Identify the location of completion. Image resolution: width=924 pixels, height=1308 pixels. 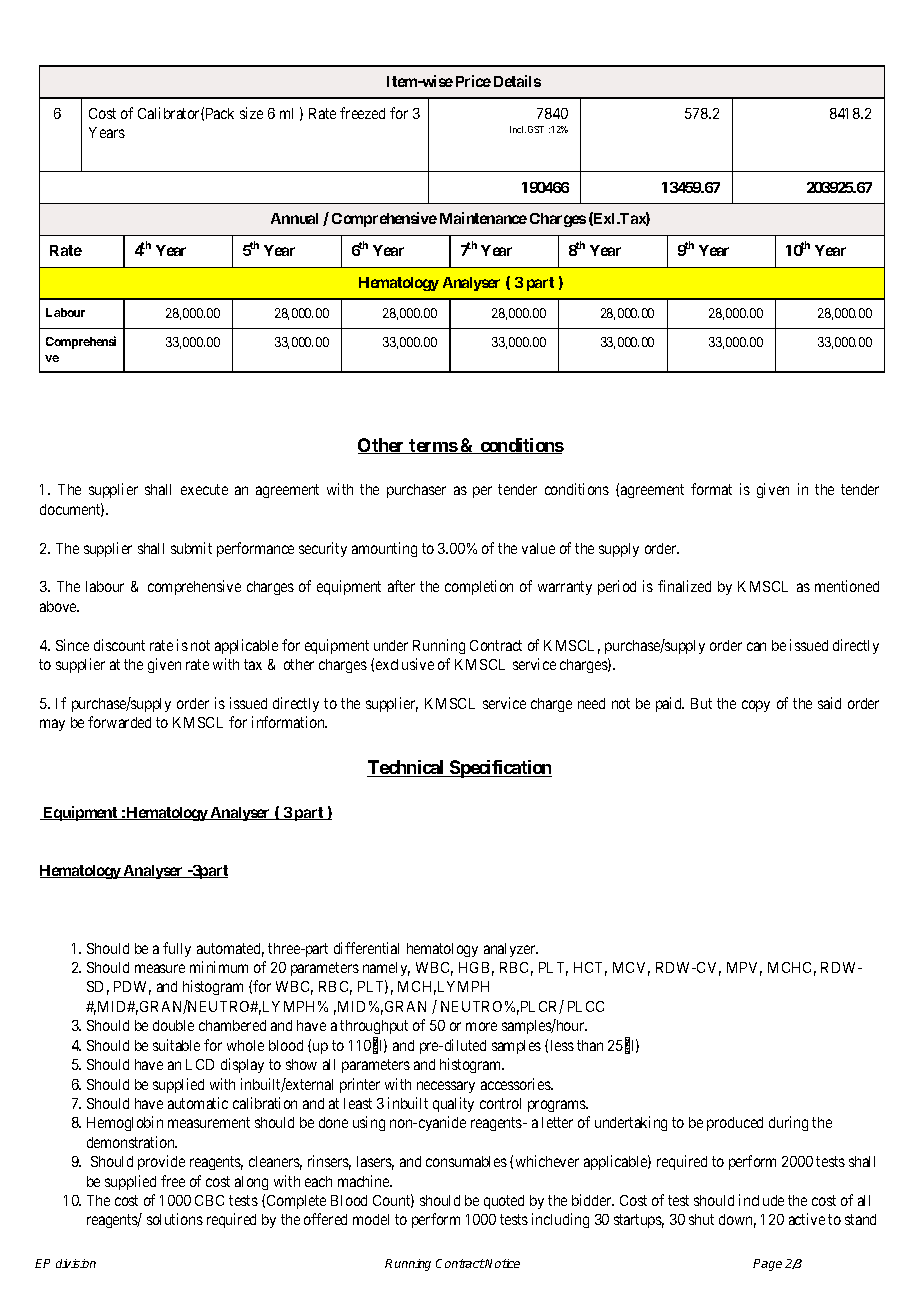
(479, 587).
